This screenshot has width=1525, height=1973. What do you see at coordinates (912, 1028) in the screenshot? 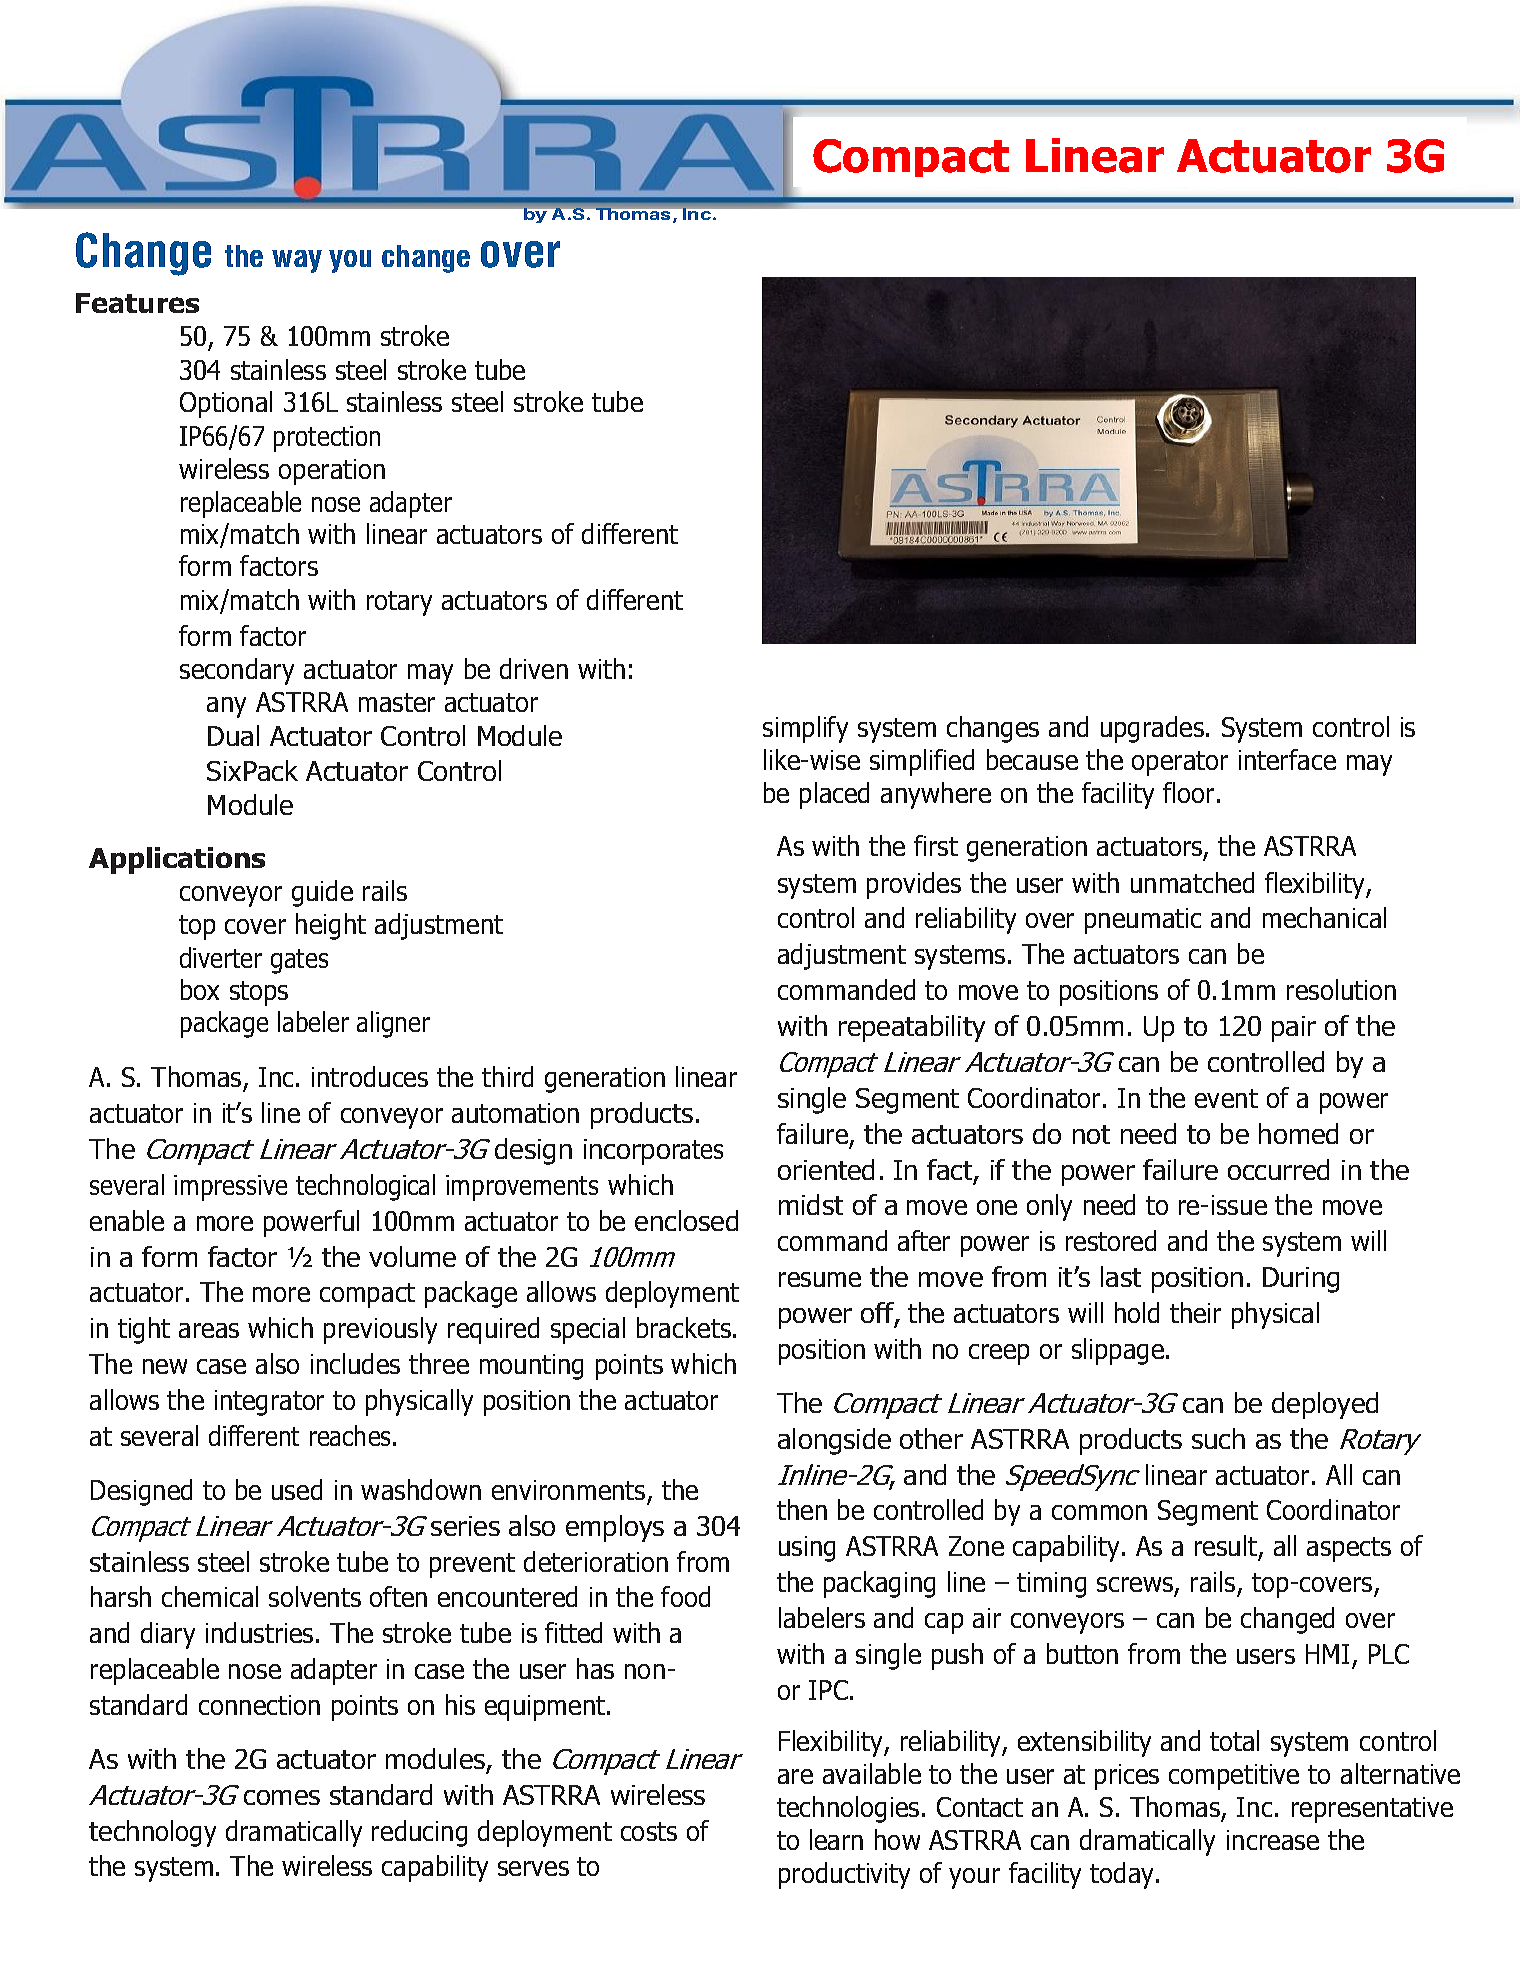
I see `repeatability` at bounding box center [912, 1028].
